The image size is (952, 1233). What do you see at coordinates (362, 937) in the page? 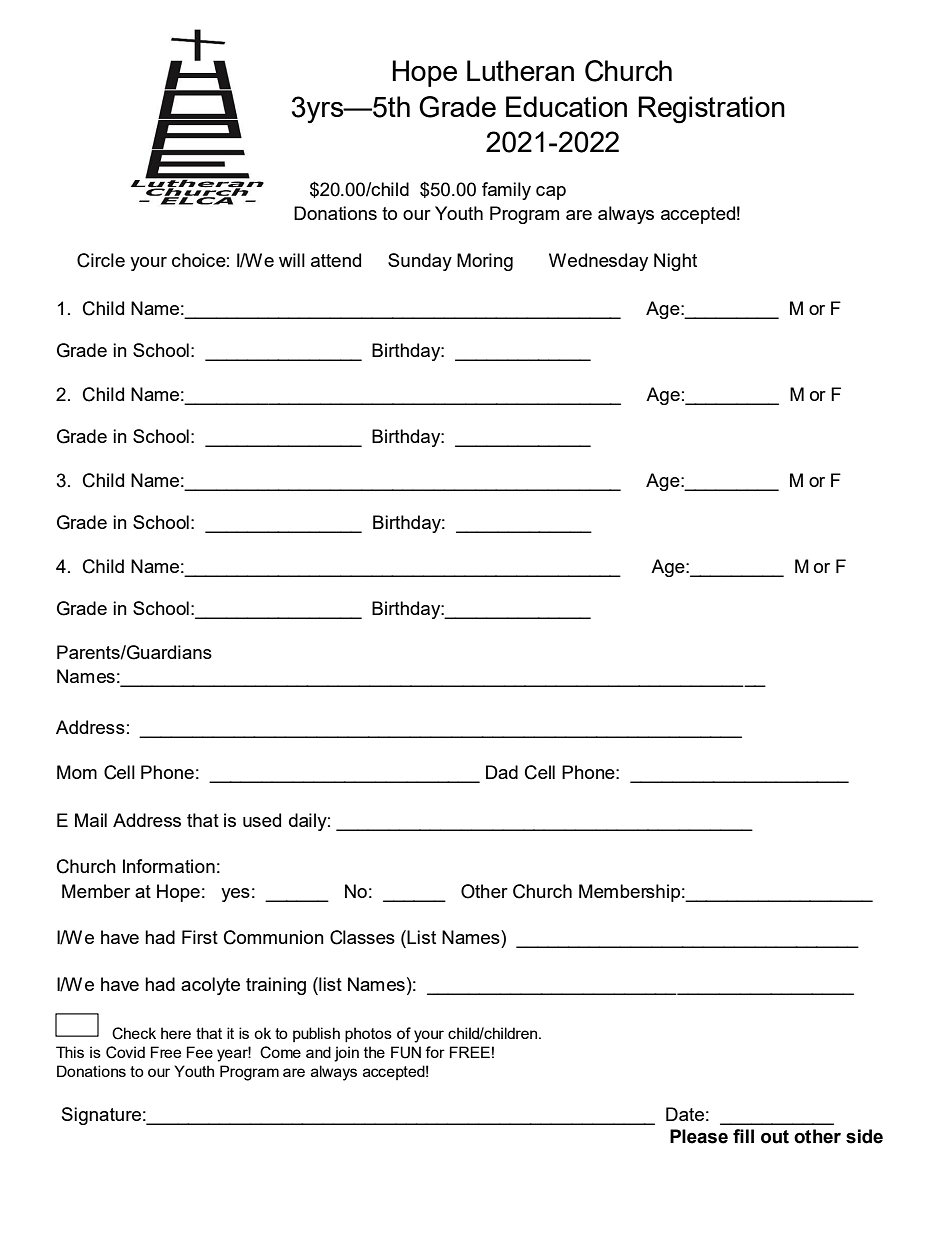
I see `Classes` at bounding box center [362, 937].
